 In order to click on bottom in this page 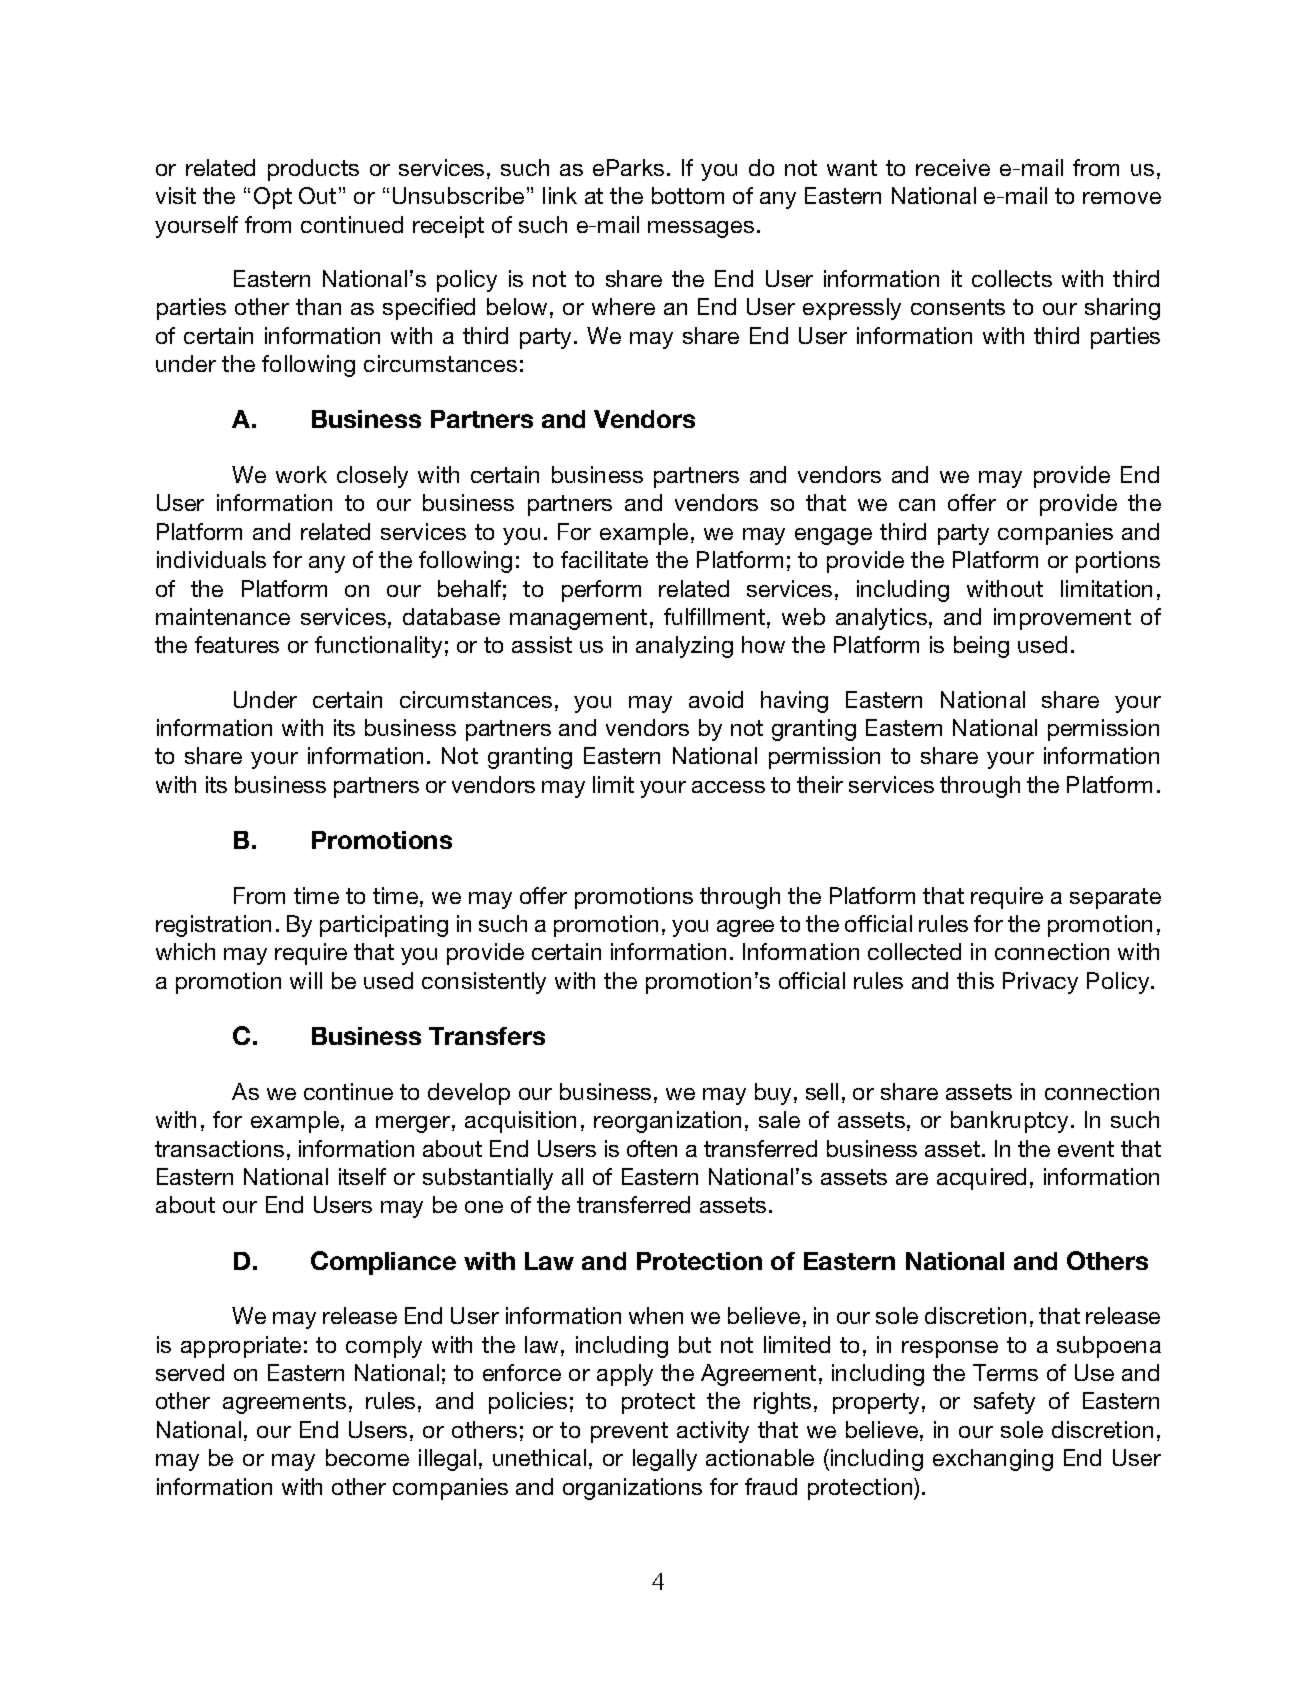, I will do `click(688, 195)`.
